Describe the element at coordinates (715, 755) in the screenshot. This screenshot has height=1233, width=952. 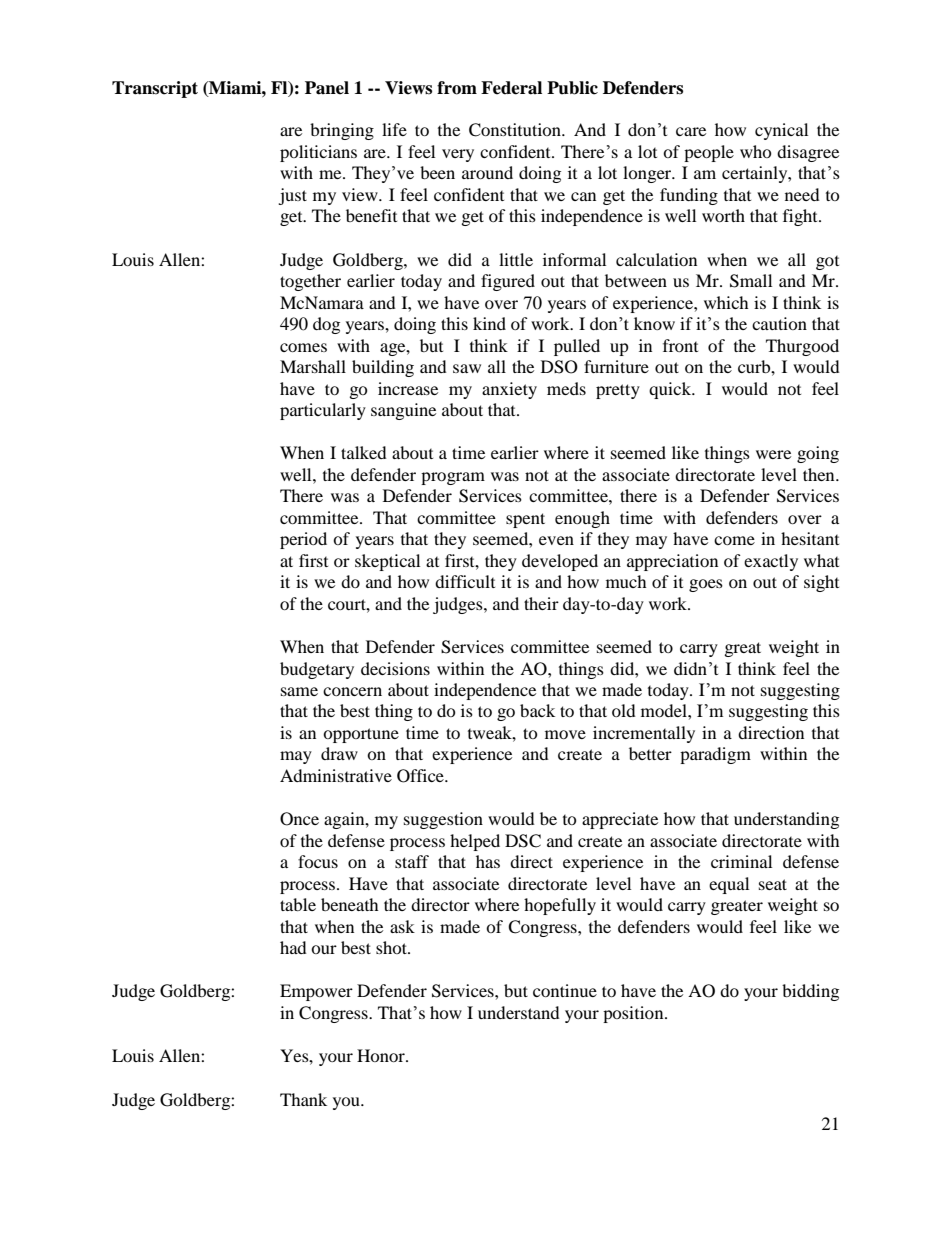
I see `paradigm` at that location.
